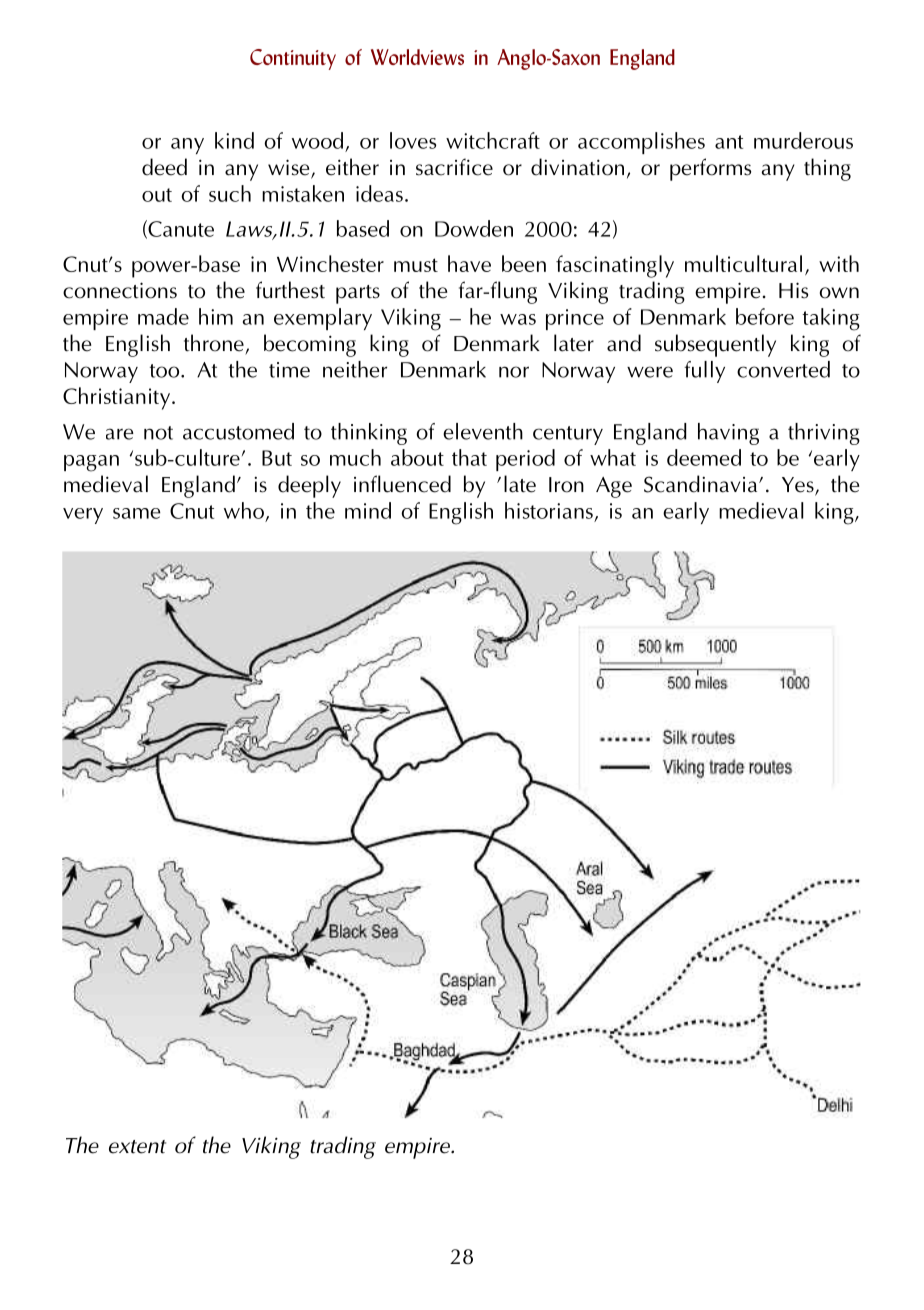 The image size is (924, 1310). I want to click on subsequently, so click(715, 345).
